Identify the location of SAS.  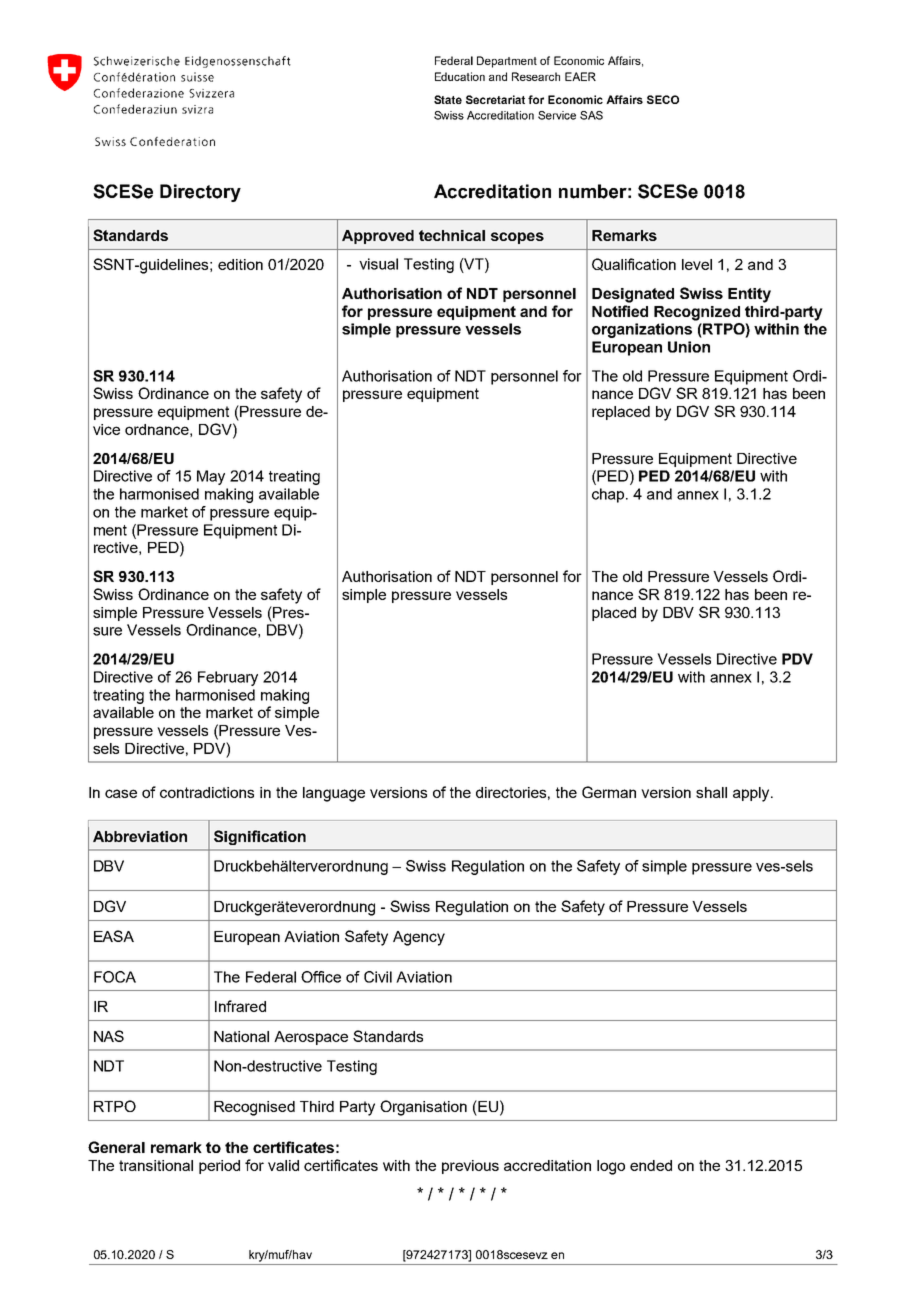
(591, 115).
